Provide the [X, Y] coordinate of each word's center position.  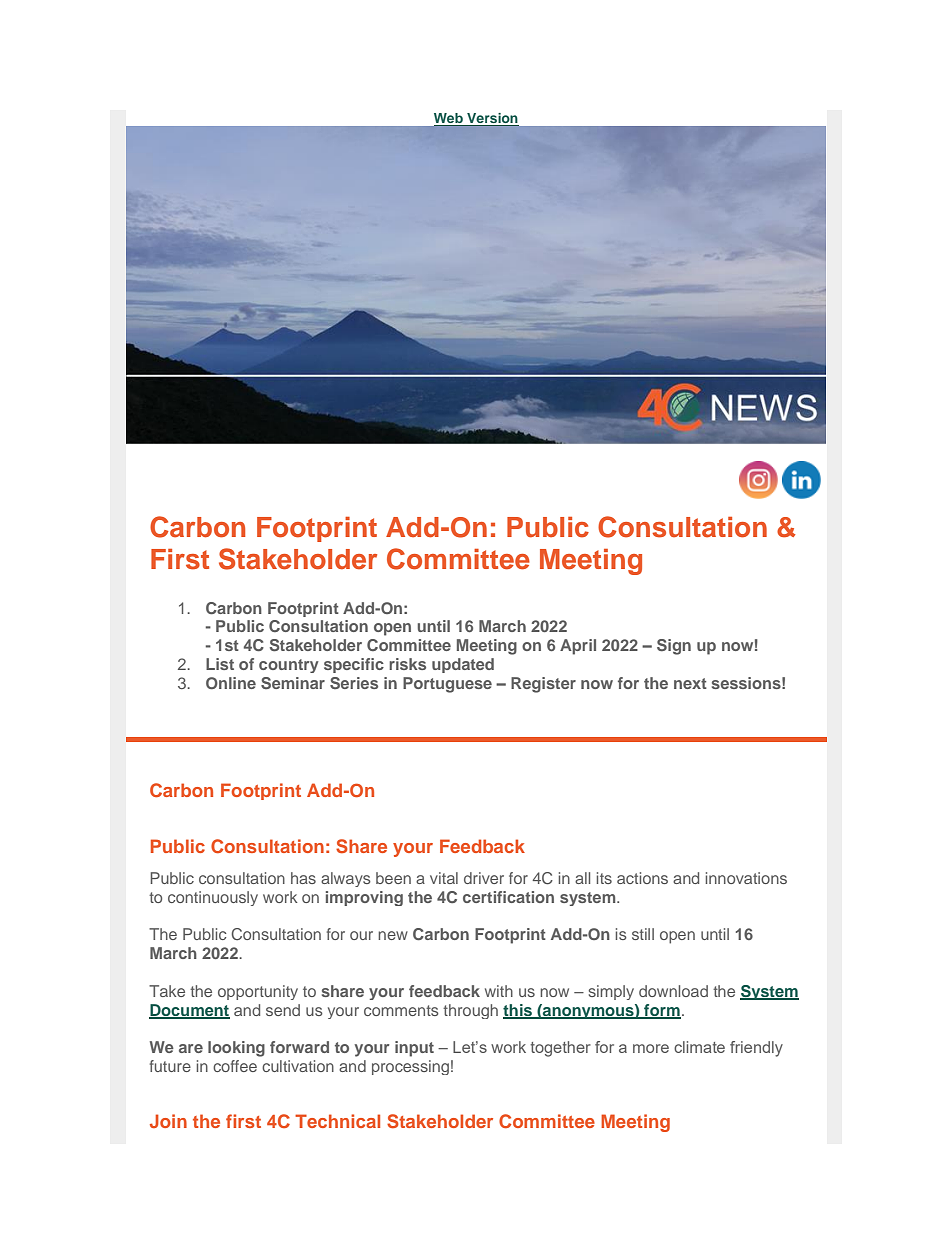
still [643, 934]
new [393, 935]
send [283, 1010]
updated [463, 665]
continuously [213, 898]
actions [642, 878]
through [470, 1011]
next [690, 683]
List [220, 664]
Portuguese [447, 685]
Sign [674, 647]
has [303, 878]
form [661, 1011]
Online [231, 683]
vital [444, 878]
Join [168, 1121]
